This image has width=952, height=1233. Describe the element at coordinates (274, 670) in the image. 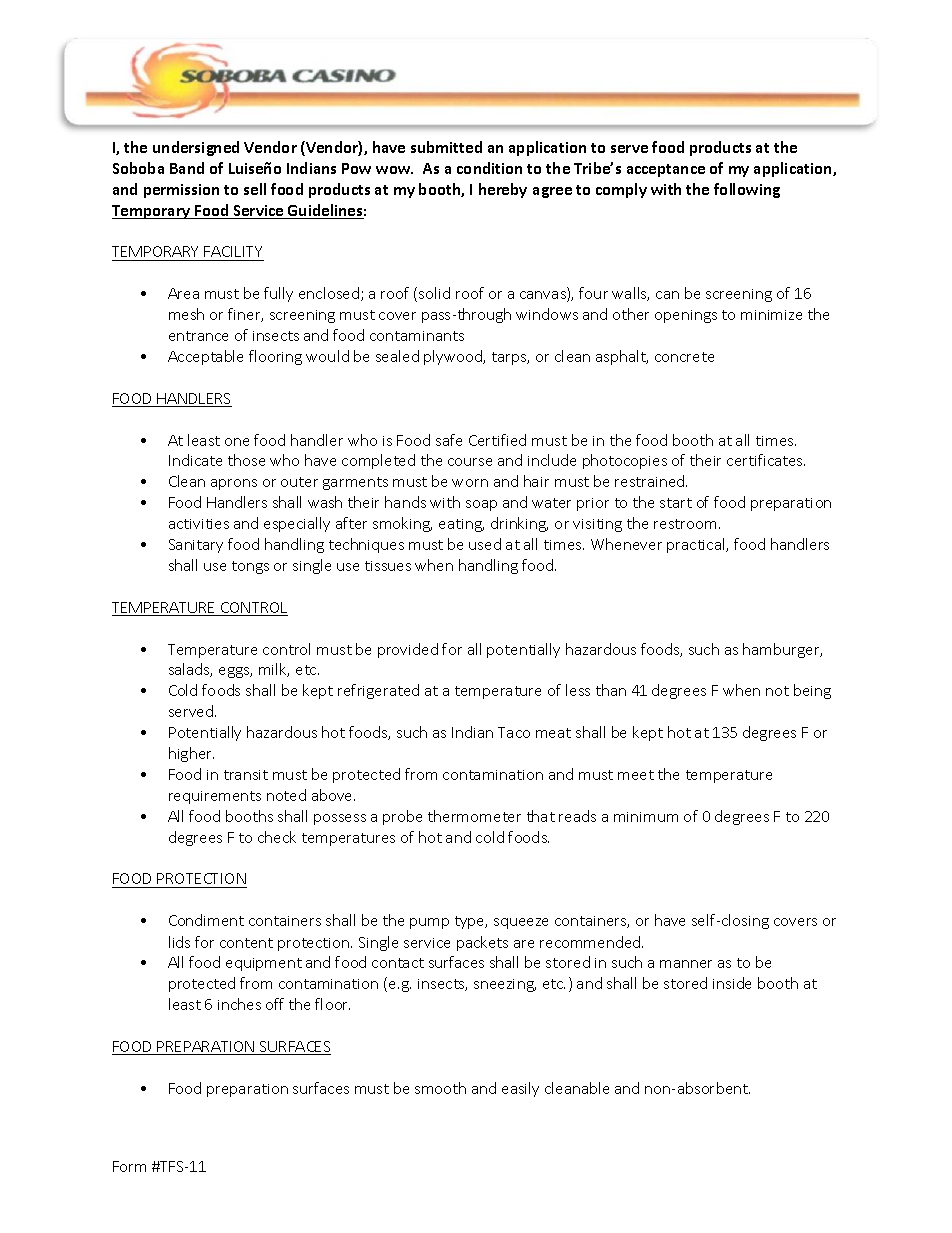

I see `milk` at that location.
